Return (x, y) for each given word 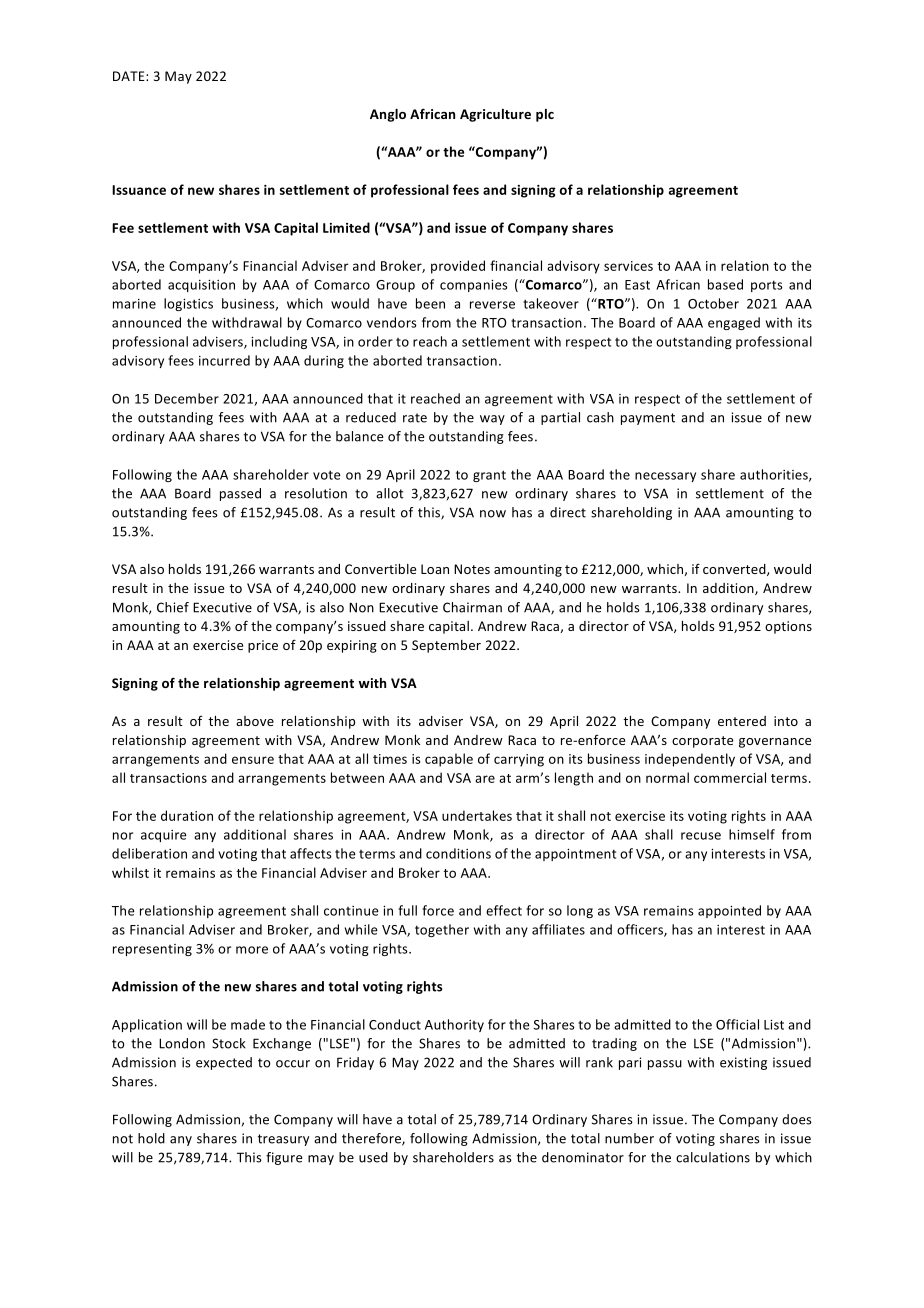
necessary (665, 477)
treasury (283, 1140)
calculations (713, 1157)
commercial (730, 777)
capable (449, 760)
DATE (130, 76)
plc (545, 115)
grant (489, 476)
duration (187, 815)
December (187, 398)
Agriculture (495, 115)
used (373, 1157)
